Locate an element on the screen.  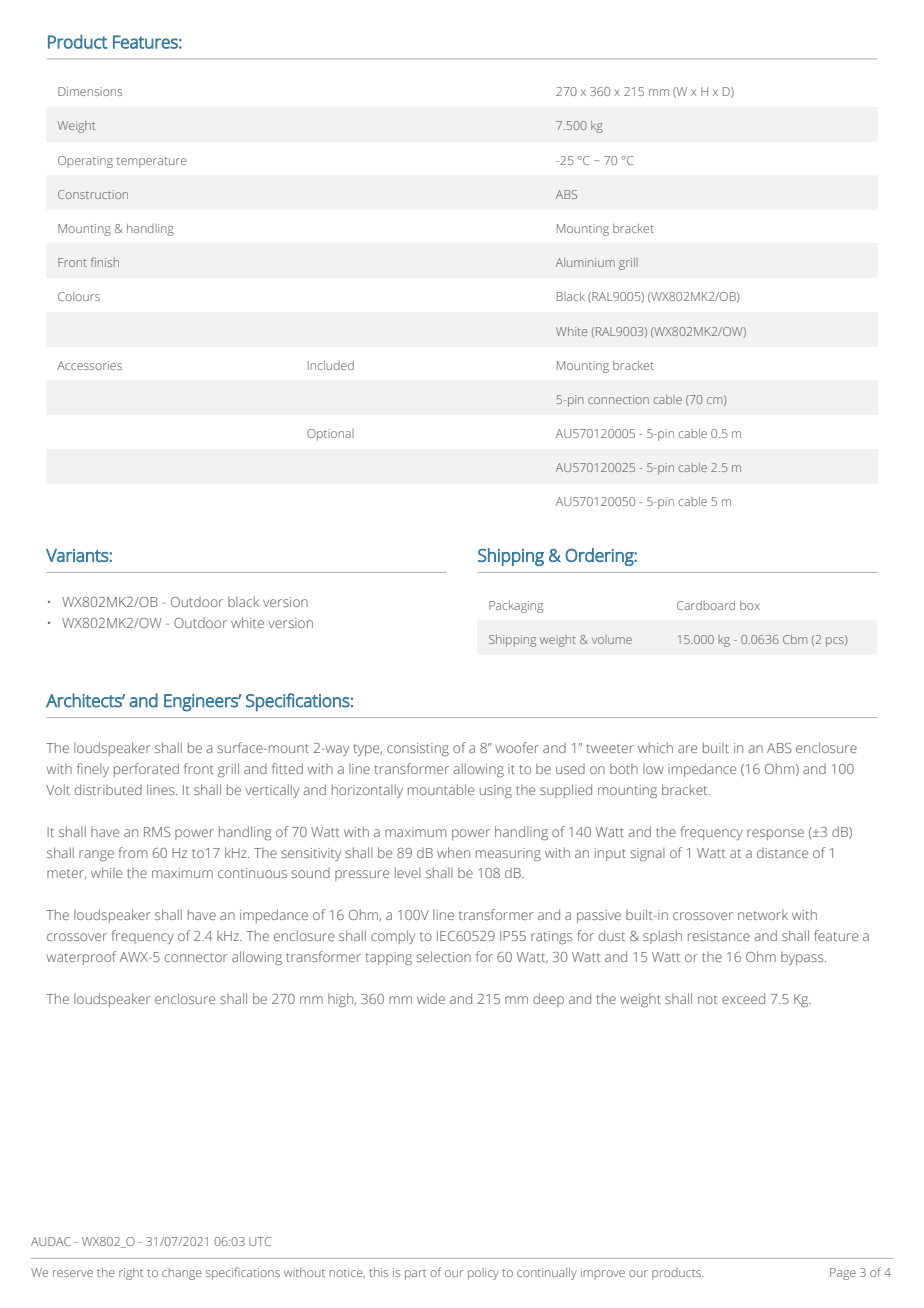
Aluminium is located at coordinates (585, 262).
